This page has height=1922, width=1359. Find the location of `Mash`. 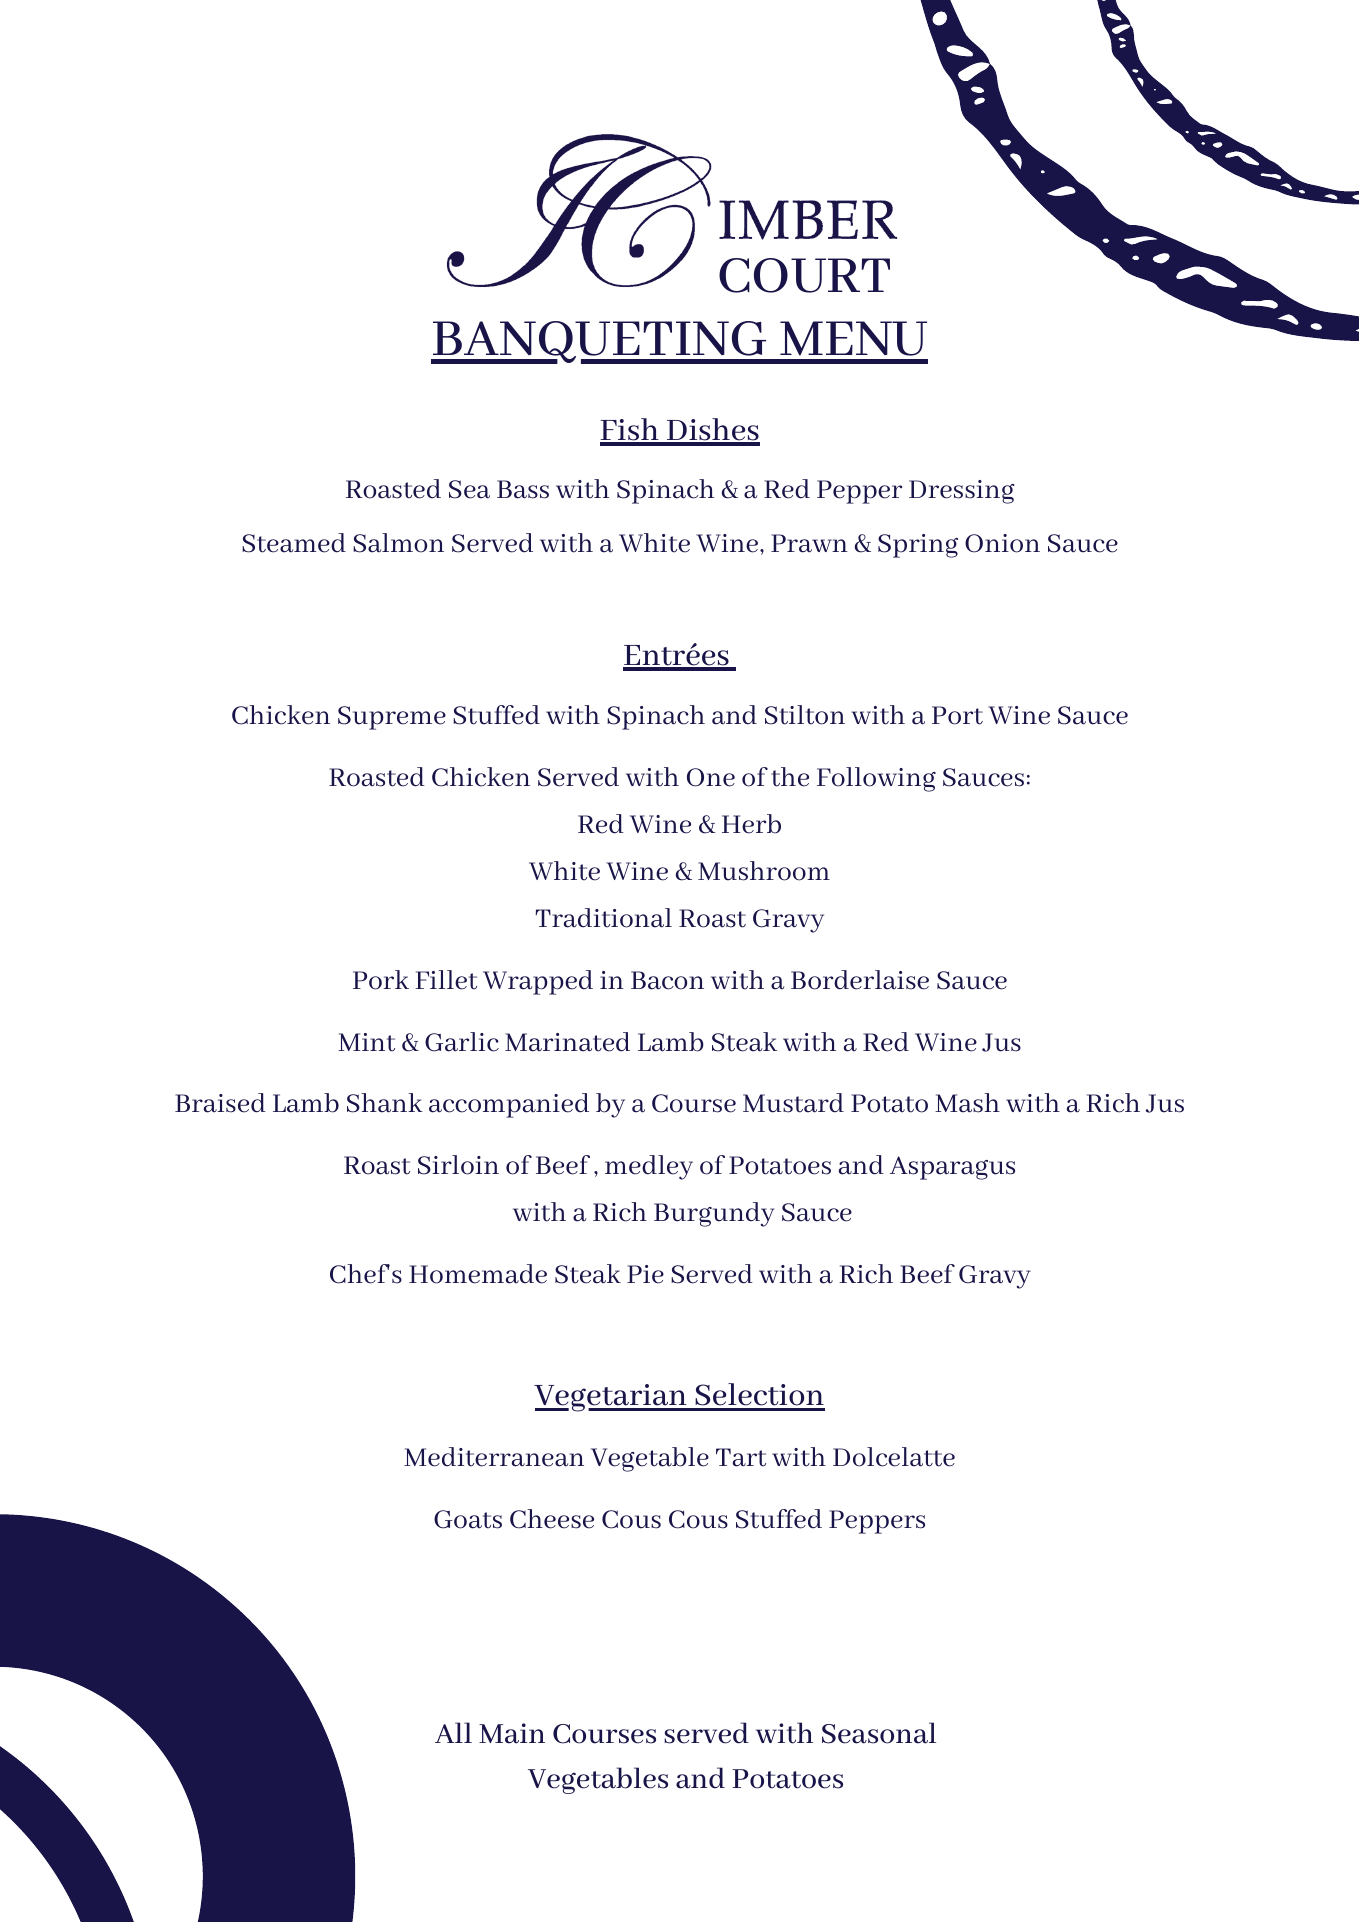

Mash is located at coordinates (967, 1103).
